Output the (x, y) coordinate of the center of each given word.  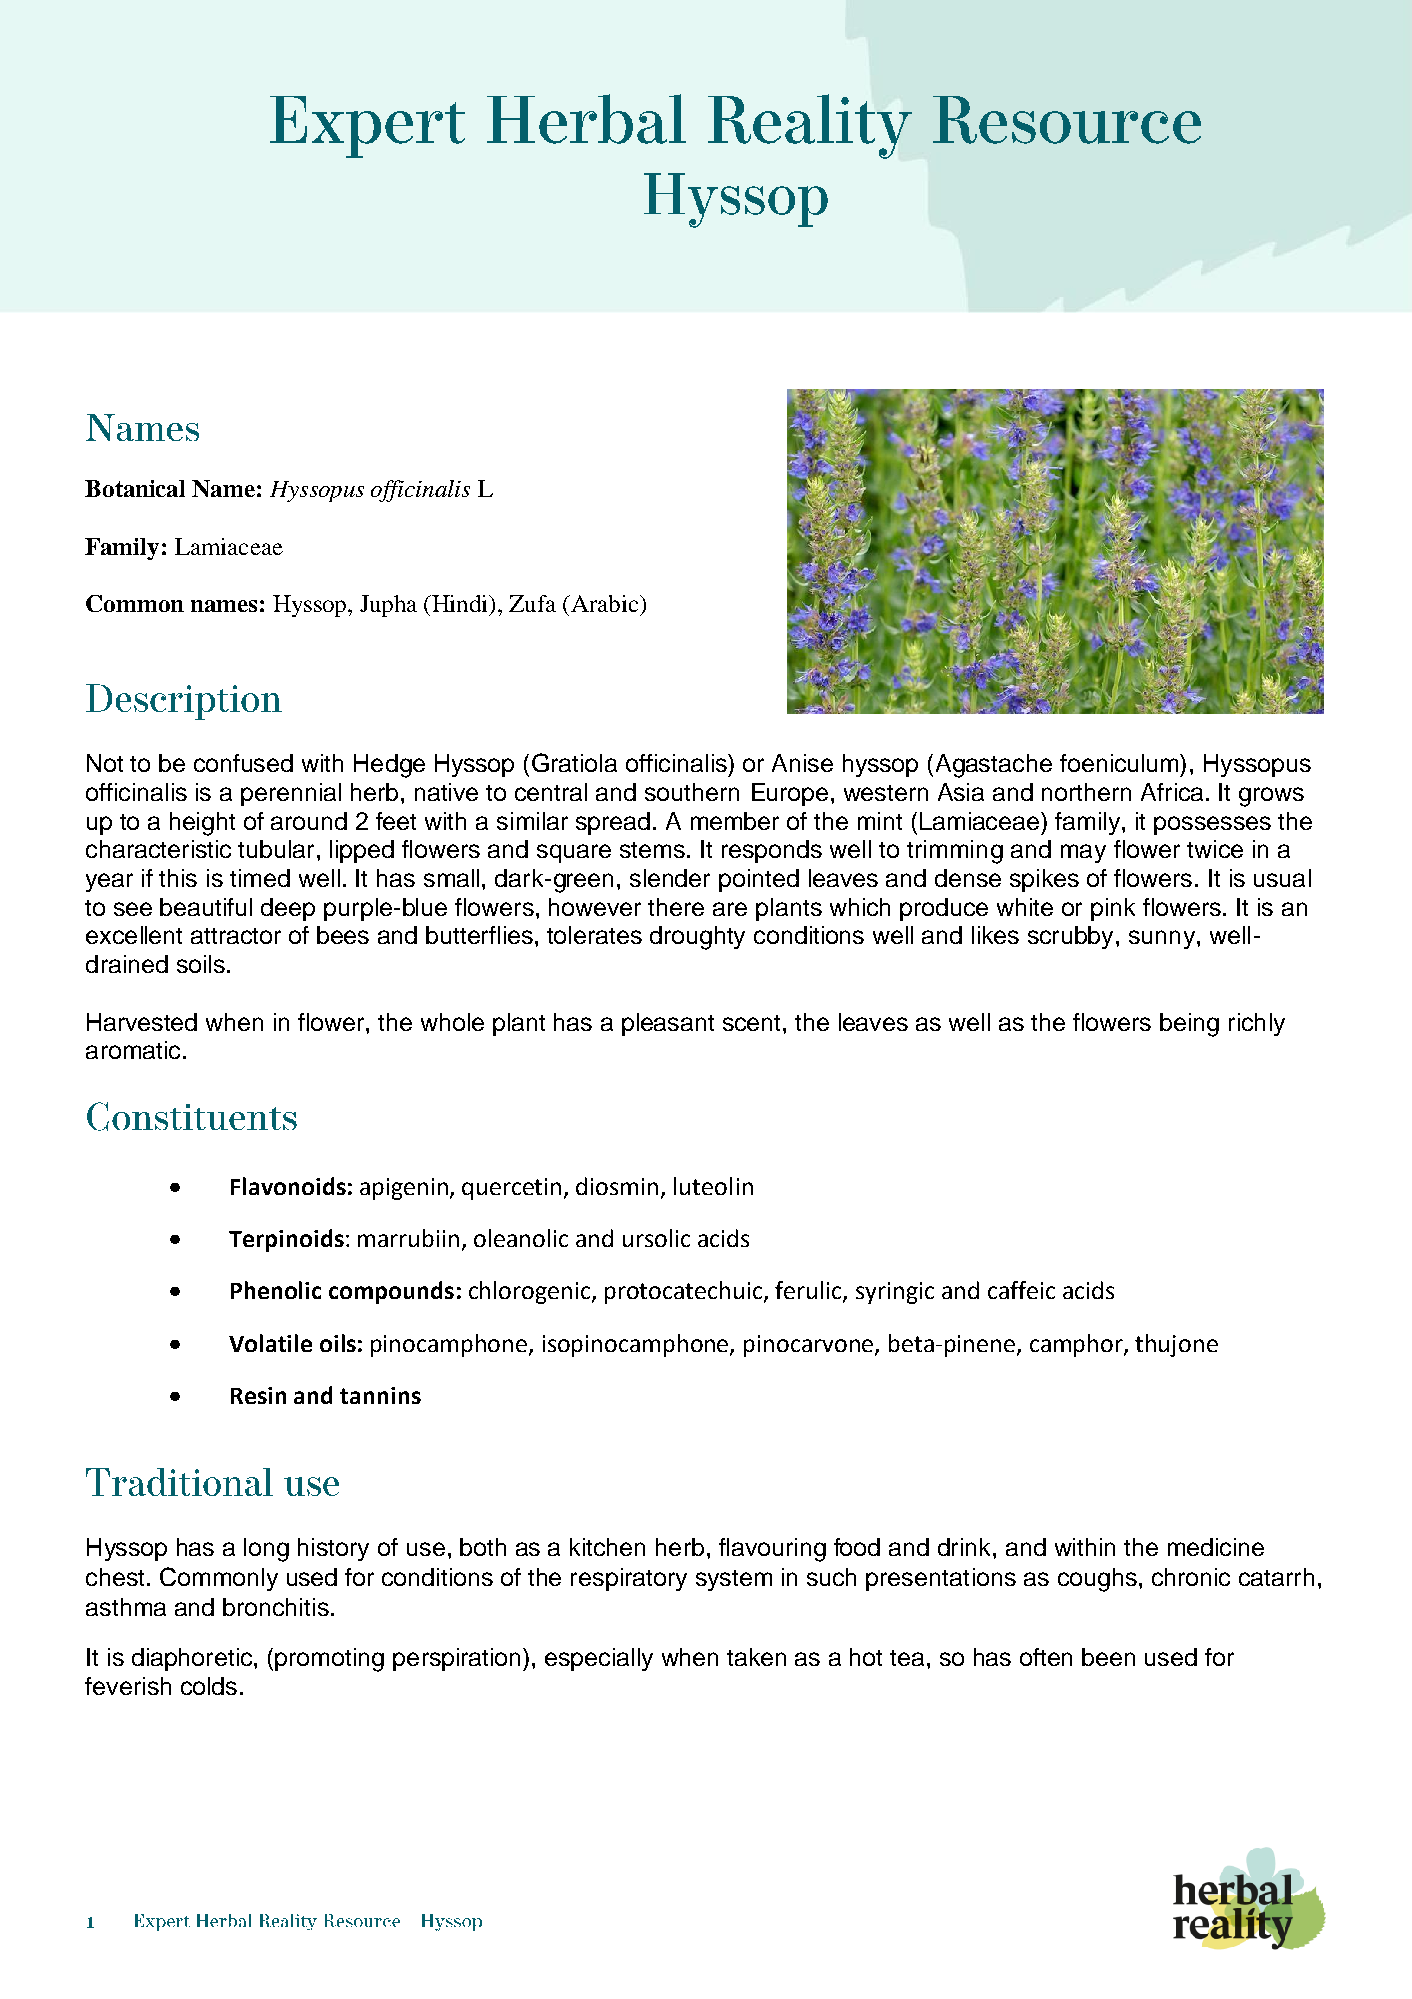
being (1189, 1025)
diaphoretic (193, 1659)
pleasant (668, 1024)
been (1108, 1657)
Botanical (135, 488)
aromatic (133, 1050)
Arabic (605, 603)
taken (756, 1657)
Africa (1172, 792)
